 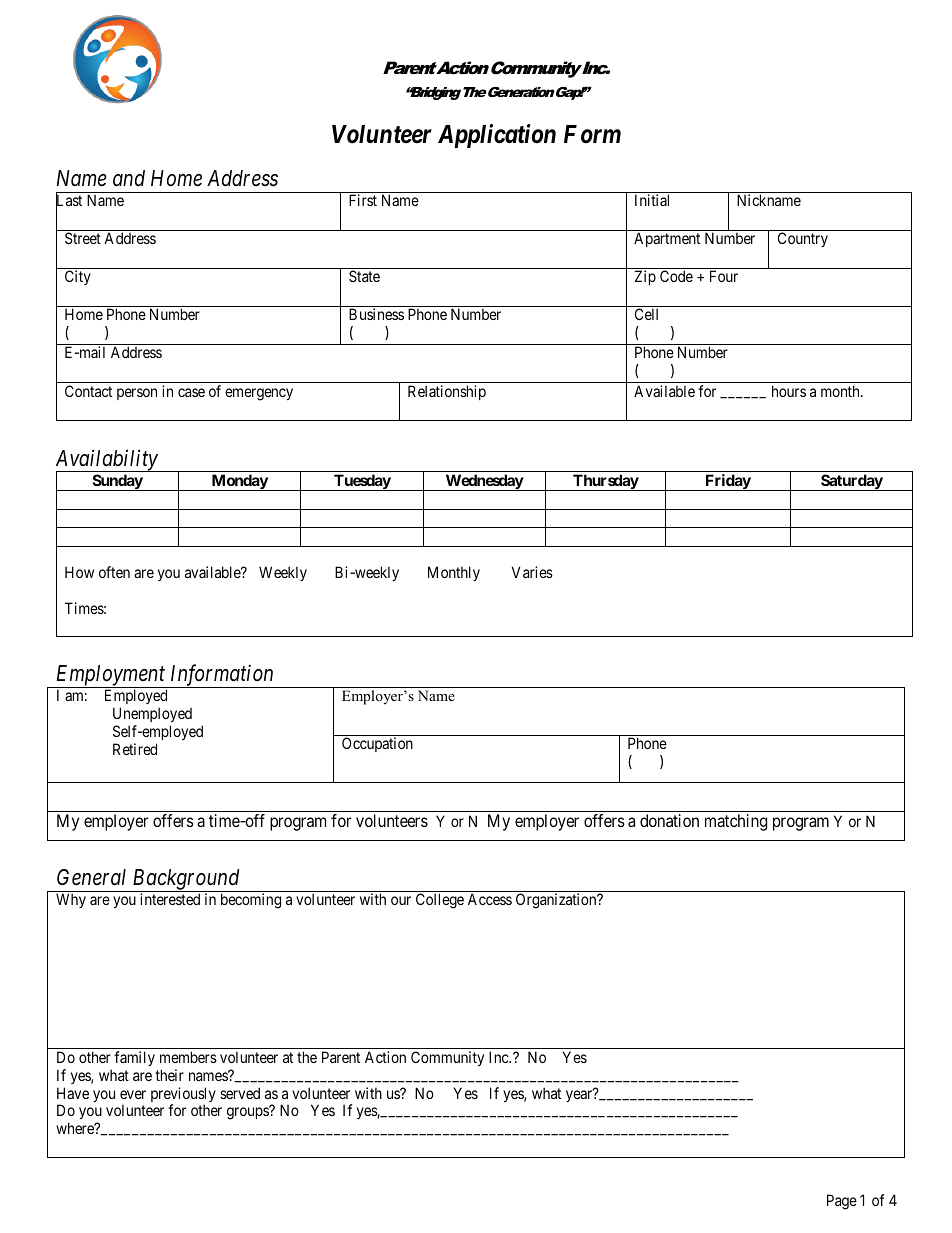 I want to click on and, so click(x=129, y=178).
